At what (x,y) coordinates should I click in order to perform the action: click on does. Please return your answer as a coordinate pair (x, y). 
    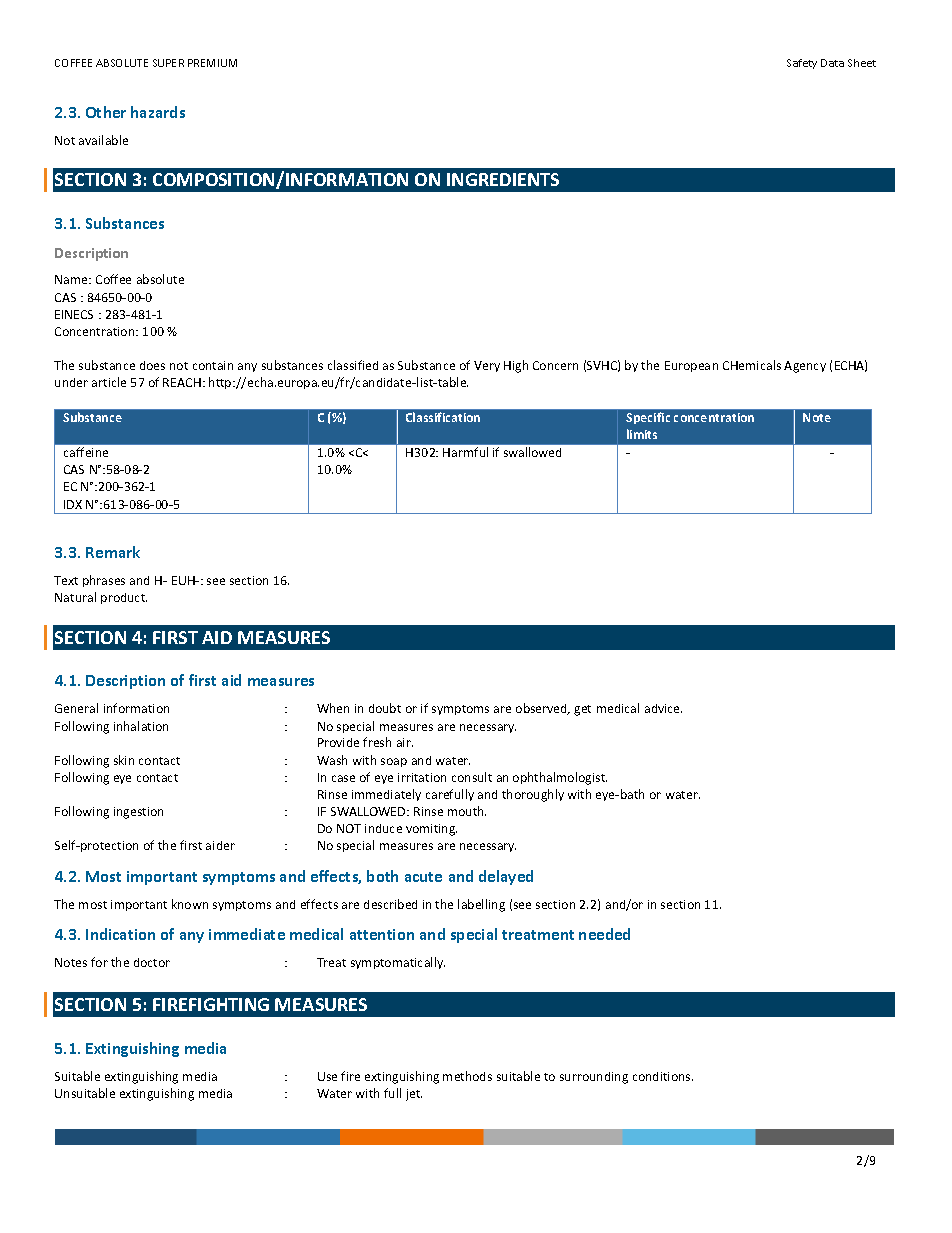
    Looking at the image, I should click on (152, 365).
